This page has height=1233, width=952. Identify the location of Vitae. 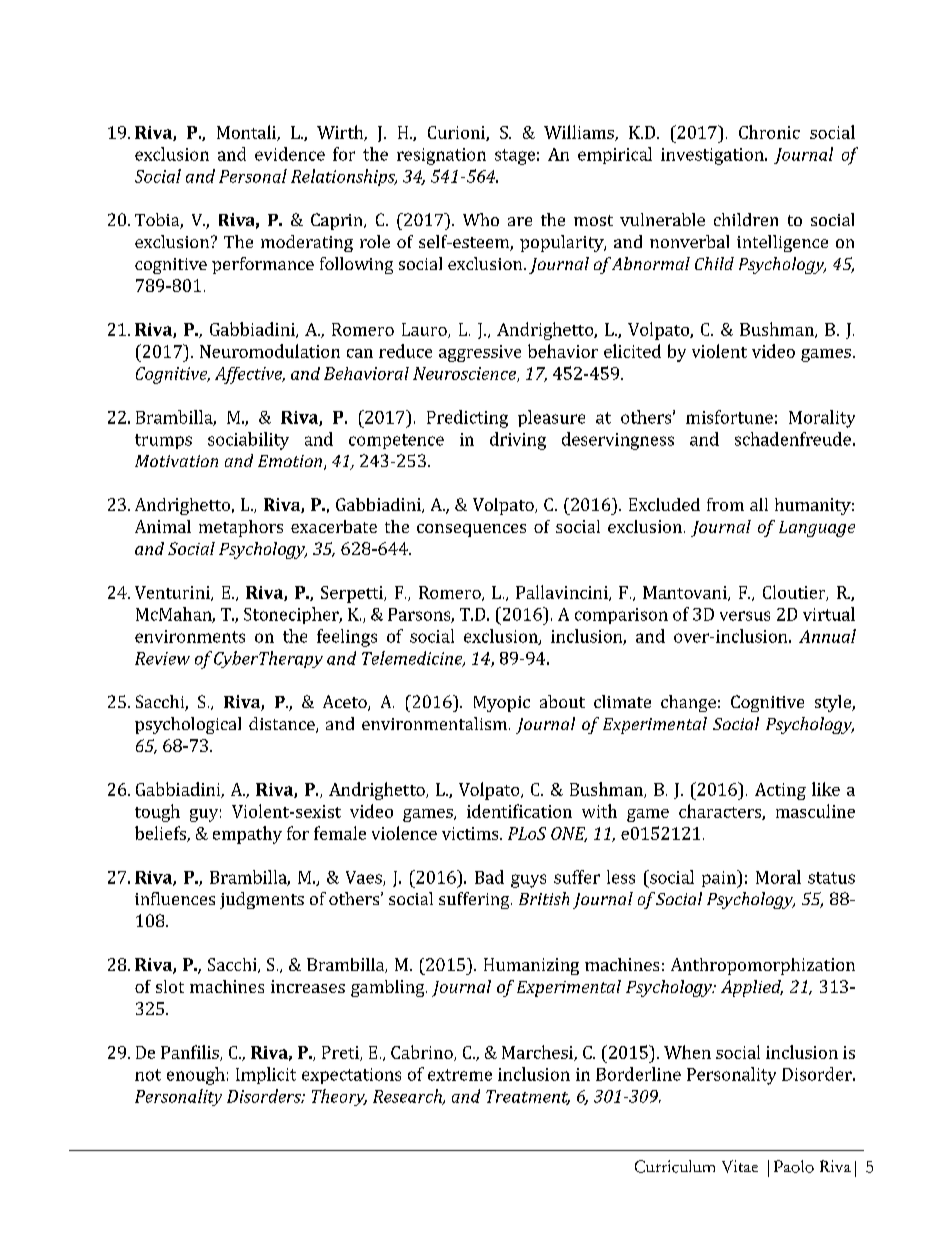
(740, 1166).
